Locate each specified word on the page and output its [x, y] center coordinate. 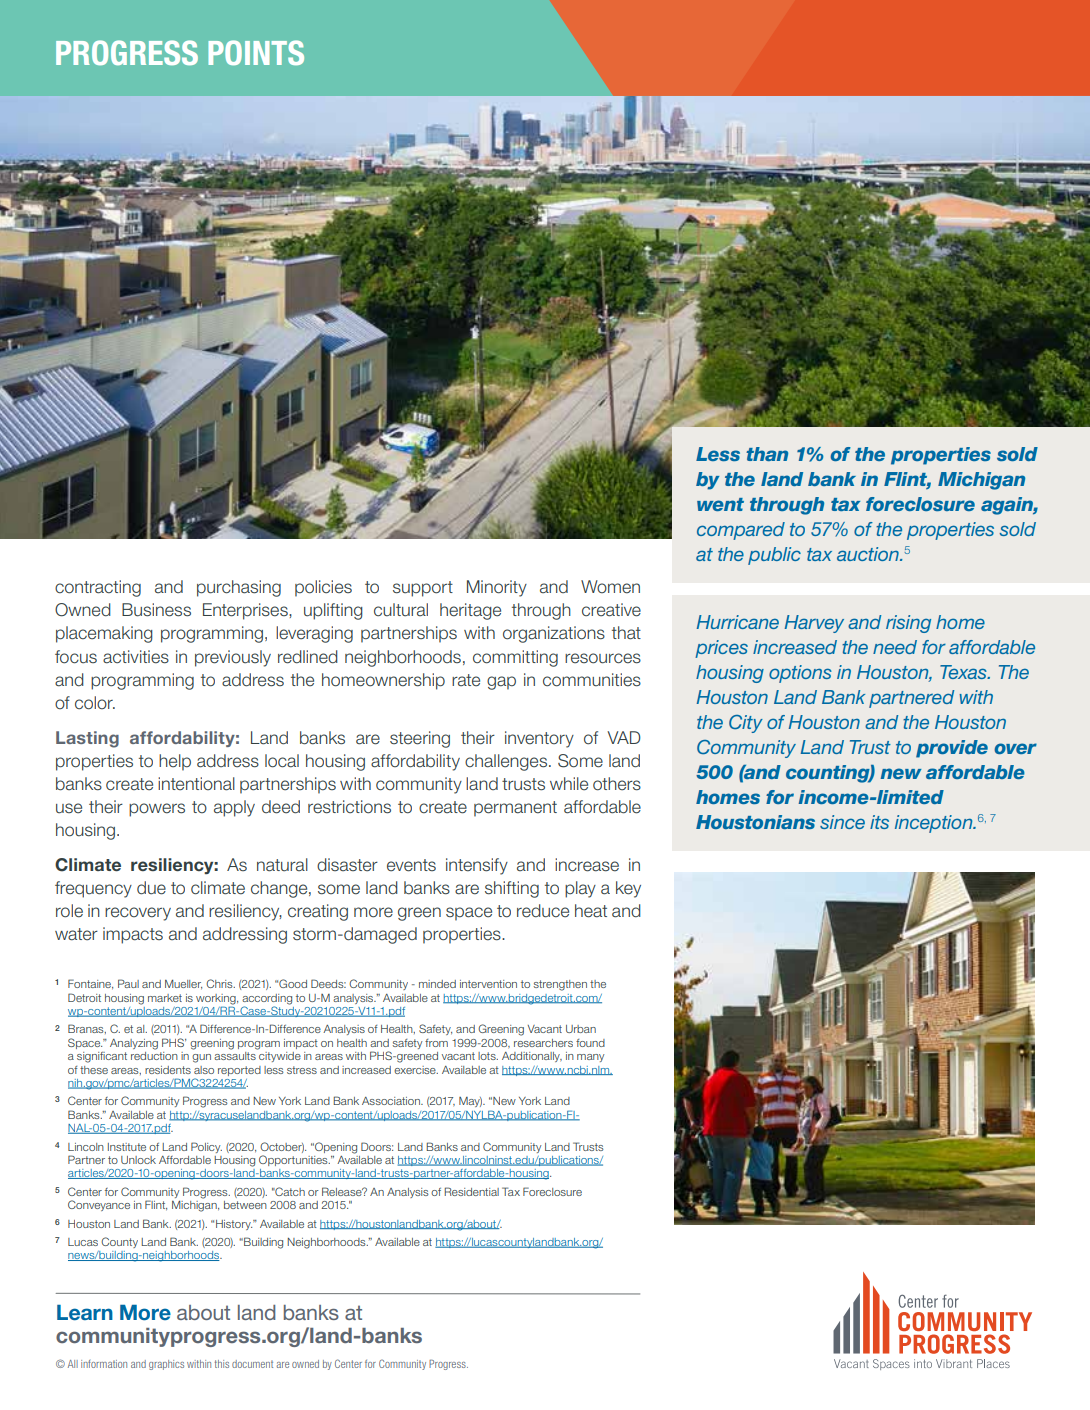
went [720, 504]
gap [501, 683]
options [800, 674]
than [767, 454]
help [175, 762]
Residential [471, 1191]
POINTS [256, 52]
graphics [166, 1365]
